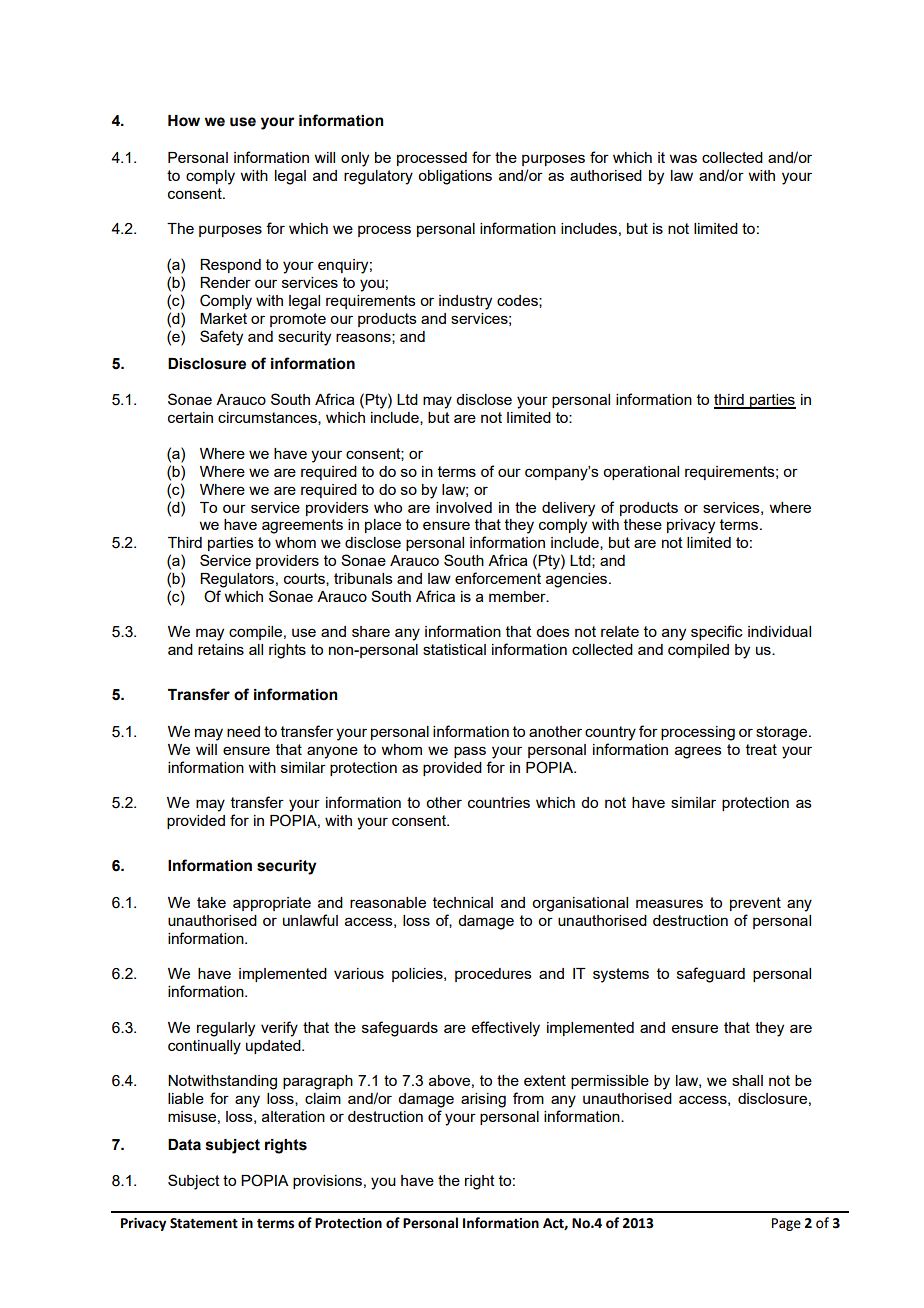 The image size is (924, 1308). I want to click on How, so click(184, 121).
